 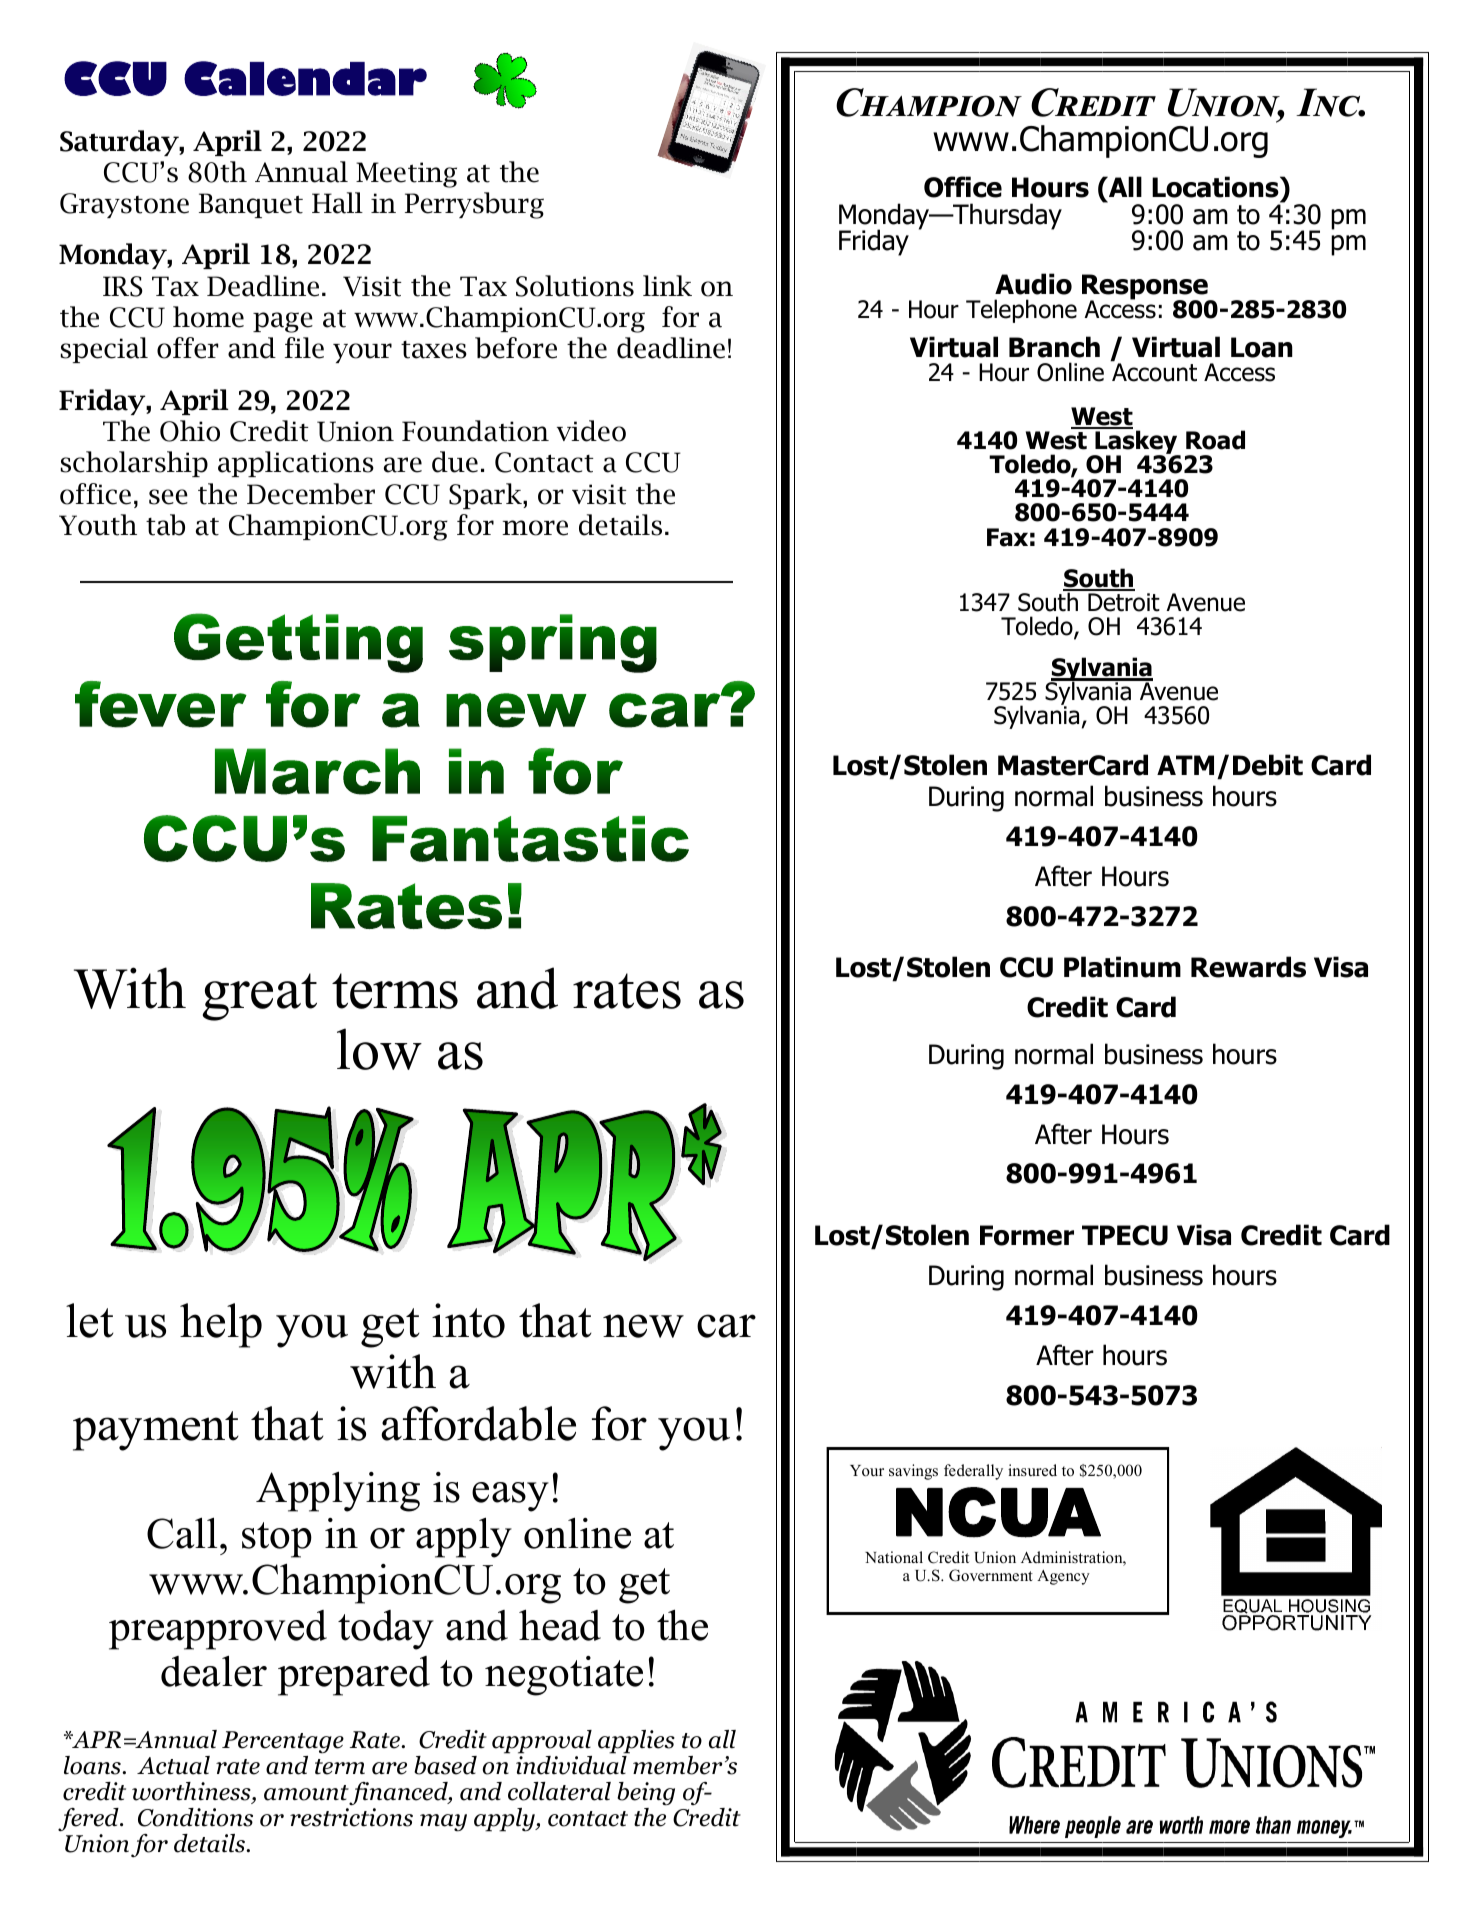 What do you see at coordinates (667, 285) in the page?
I see `link` at bounding box center [667, 285].
